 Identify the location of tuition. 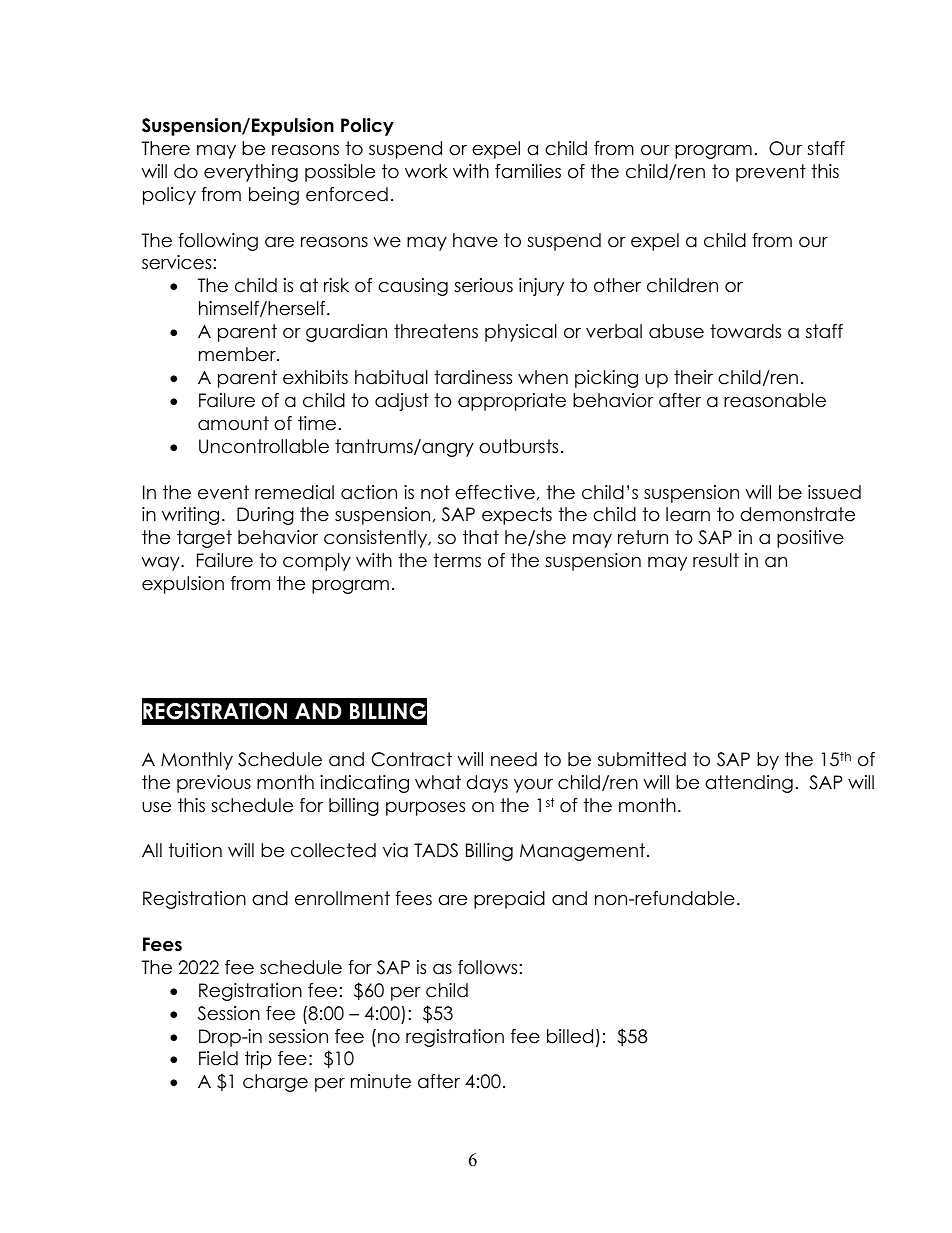
(195, 850).
